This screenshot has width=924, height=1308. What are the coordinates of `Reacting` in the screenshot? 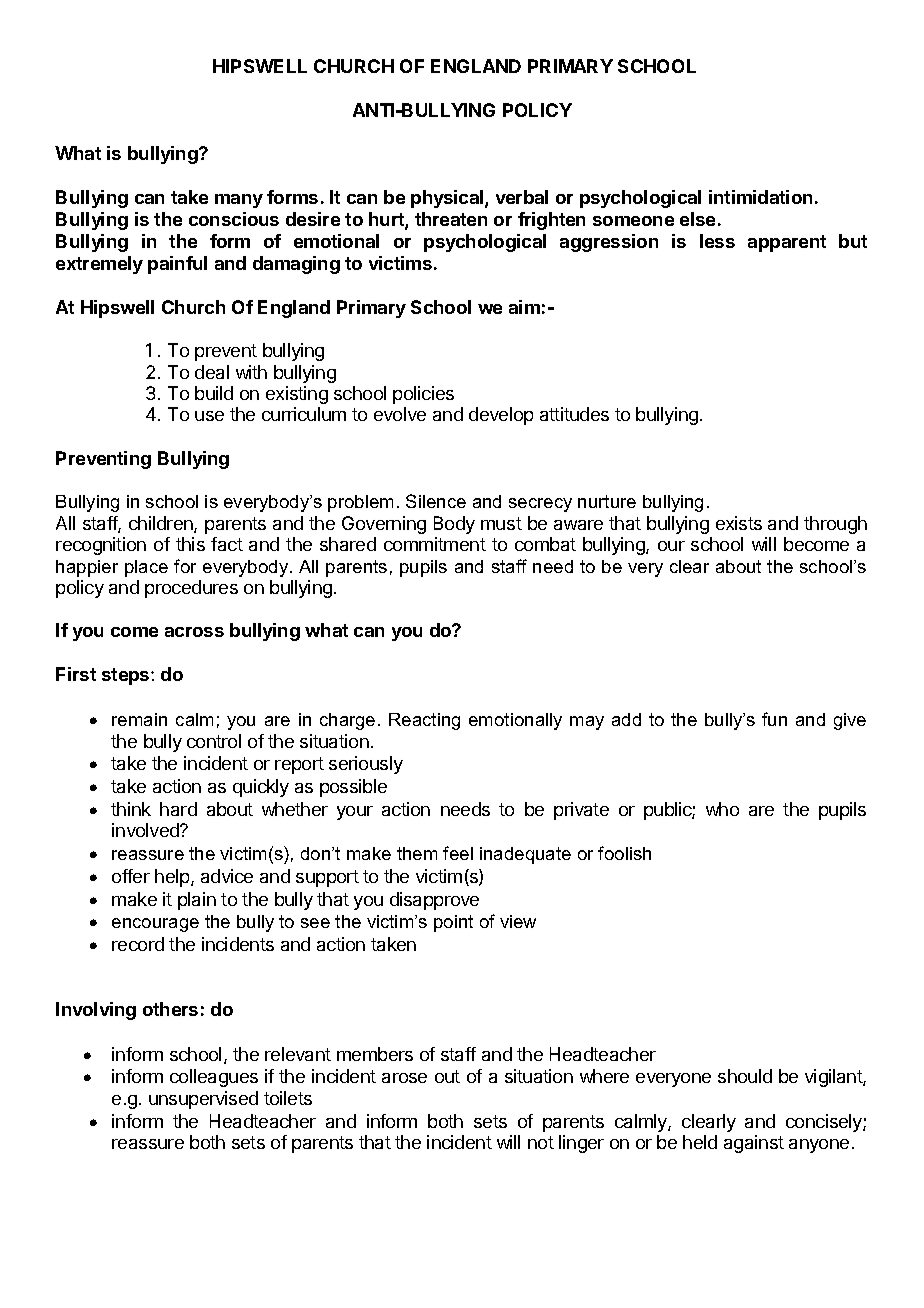 It's located at (424, 721).
